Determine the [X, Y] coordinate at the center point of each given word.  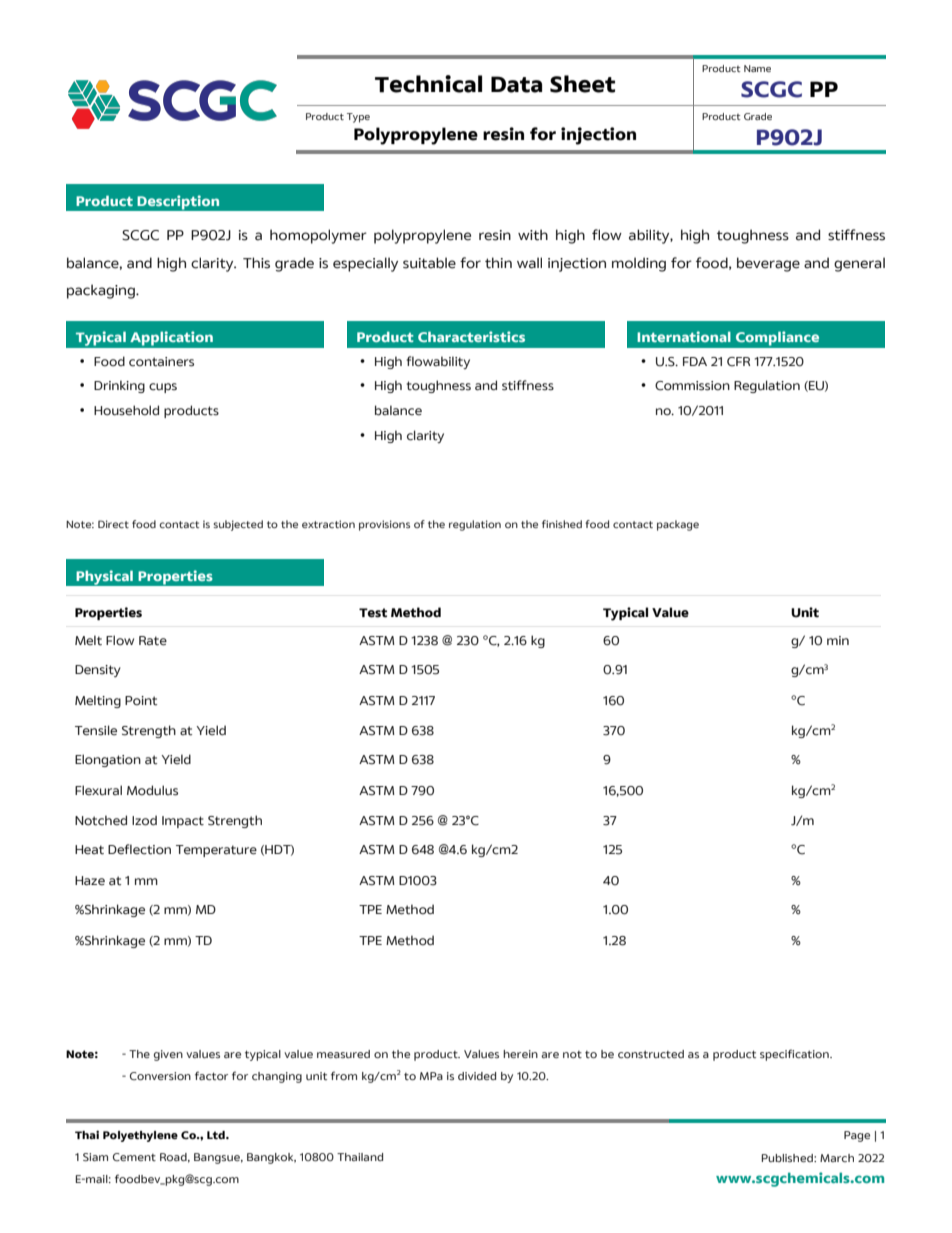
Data [516, 84]
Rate [153, 641]
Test [373, 613]
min [838, 640]
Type [358, 118]
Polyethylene [140, 1136]
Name [757, 68]
